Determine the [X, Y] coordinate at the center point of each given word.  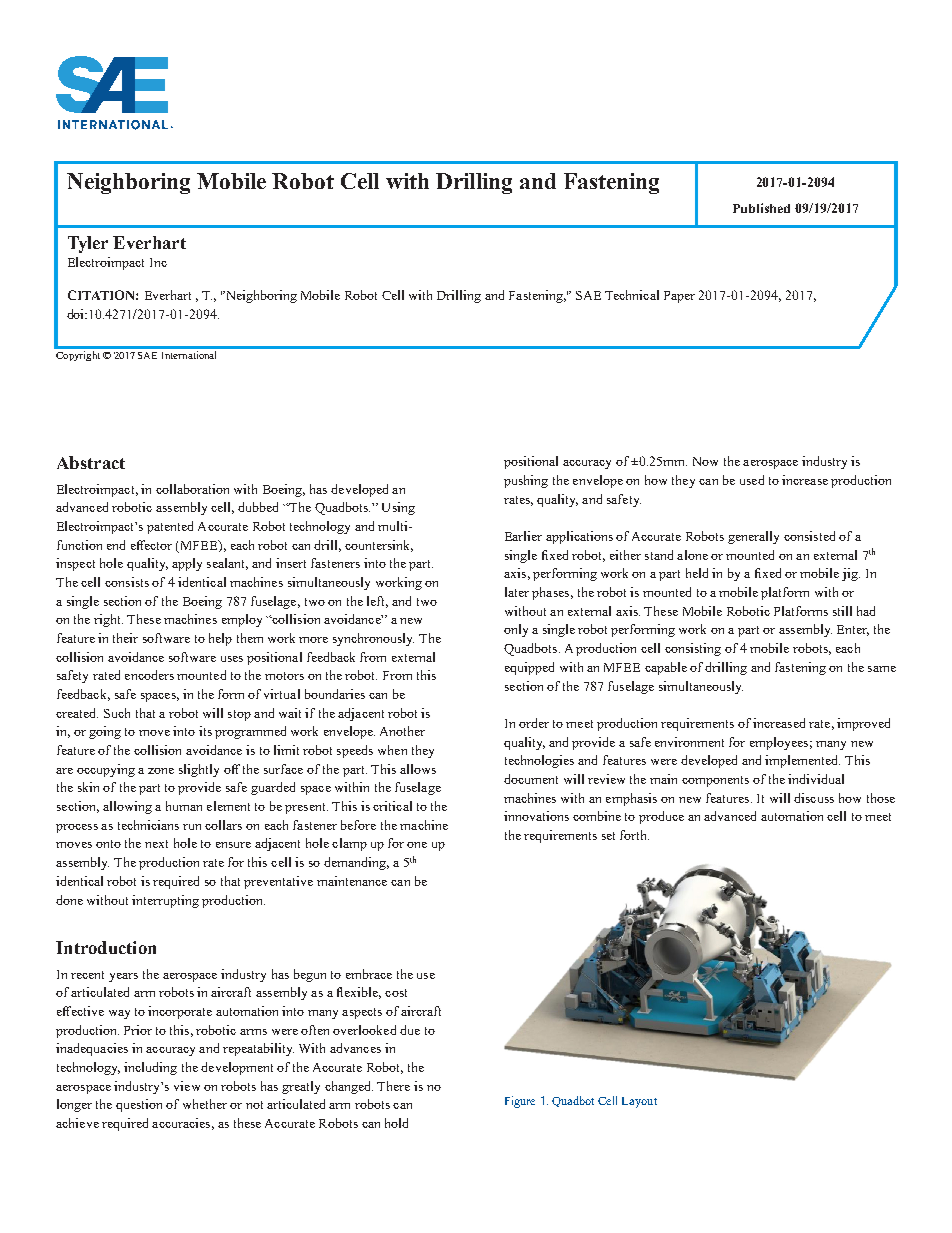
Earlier [523, 536]
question [139, 1105]
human [184, 806]
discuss [814, 798]
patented [170, 527]
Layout [639, 1102]
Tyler [88, 244]
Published [761, 208]
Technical [632, 295]
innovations [536, 816]
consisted [809, 536]
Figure [520, 1102]
